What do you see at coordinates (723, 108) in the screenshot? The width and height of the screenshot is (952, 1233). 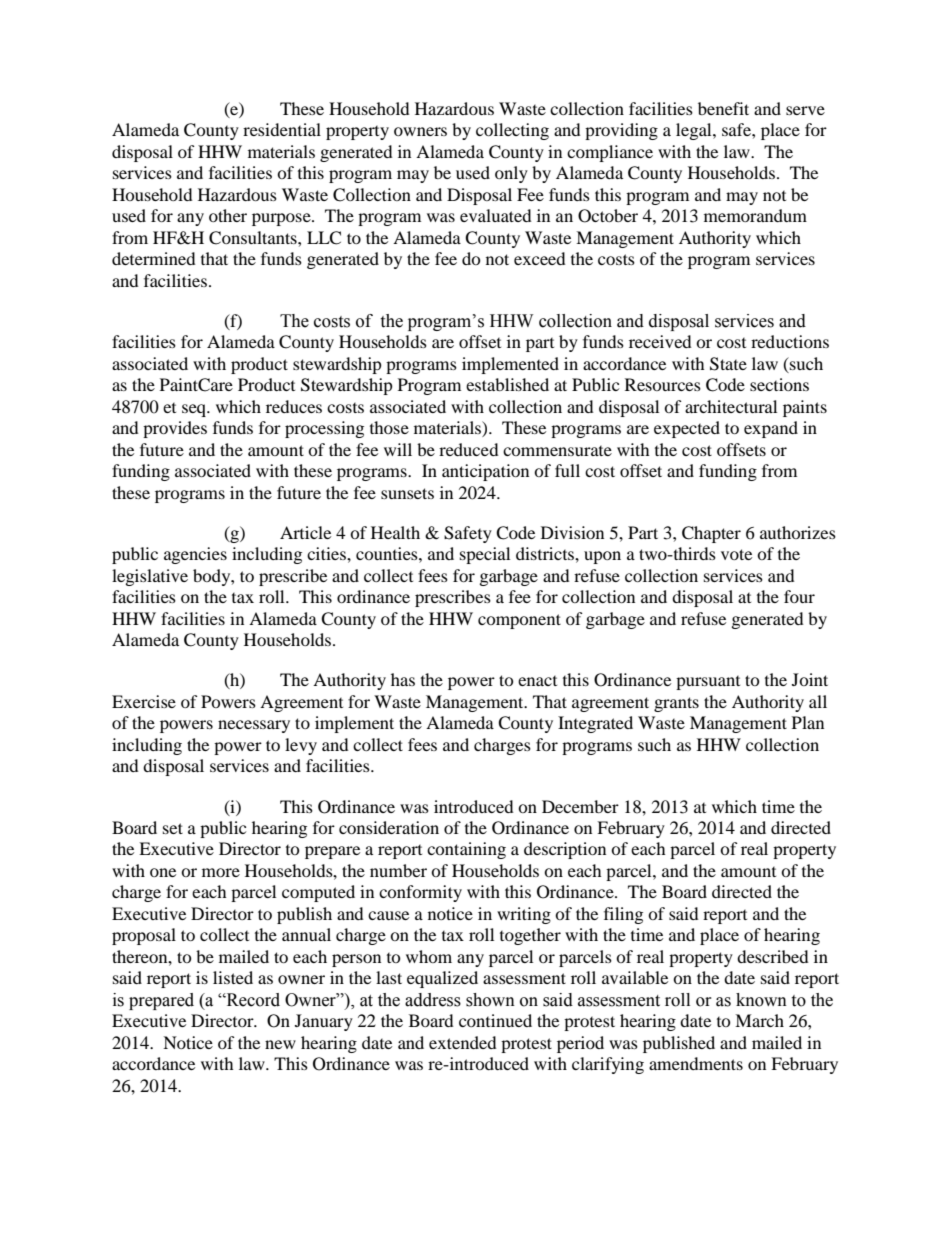 I see `benefit` at bounding box center [723, 108].
